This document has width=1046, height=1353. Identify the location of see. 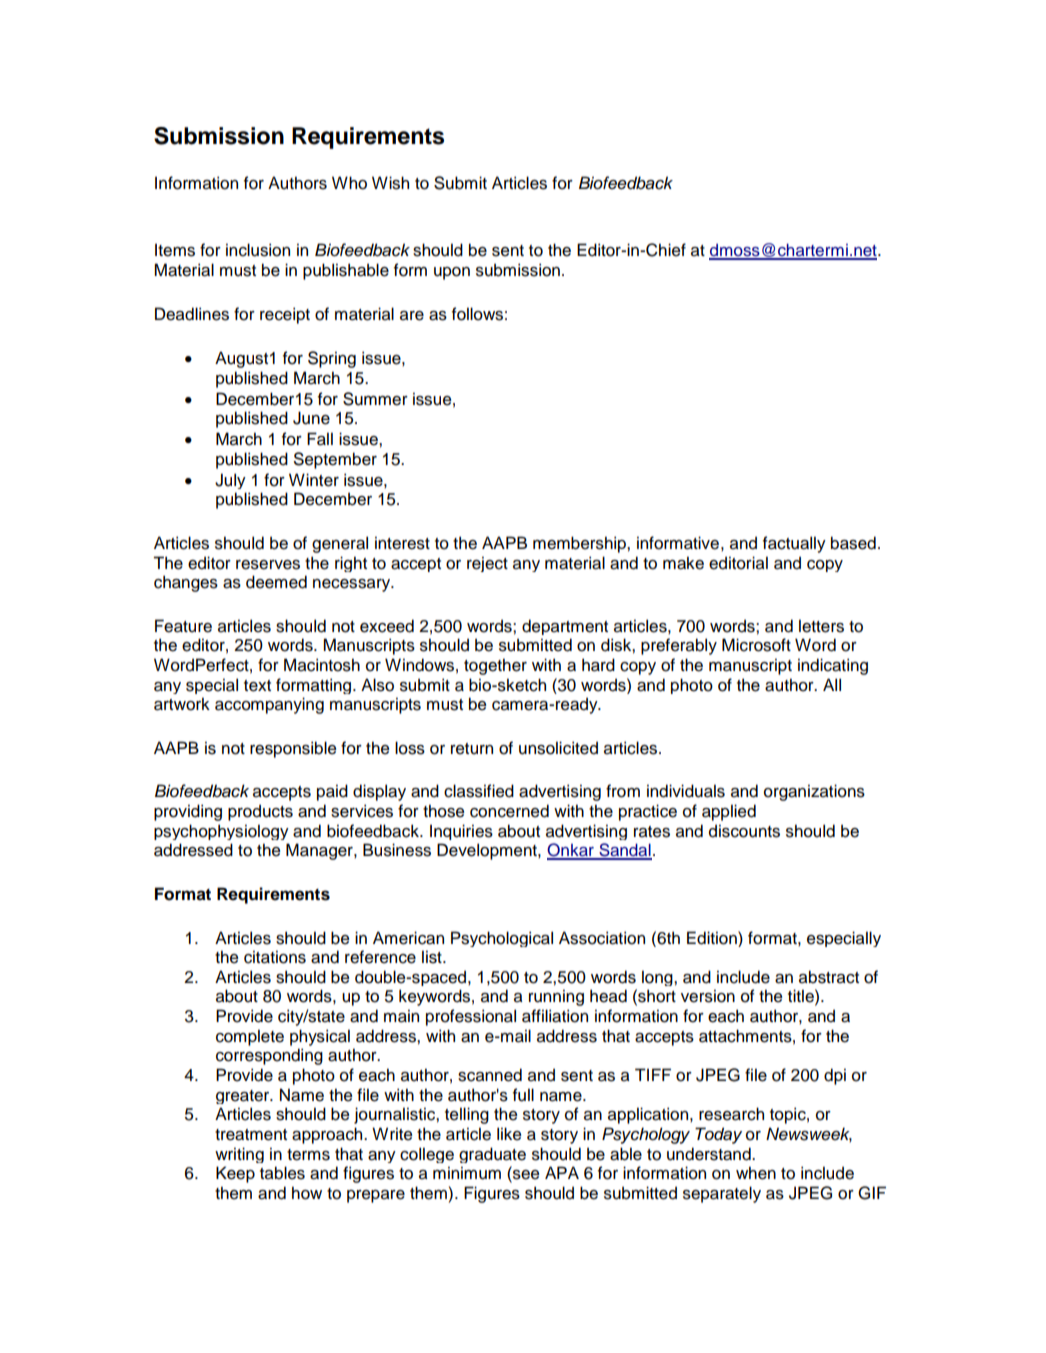
(525, 1176).
